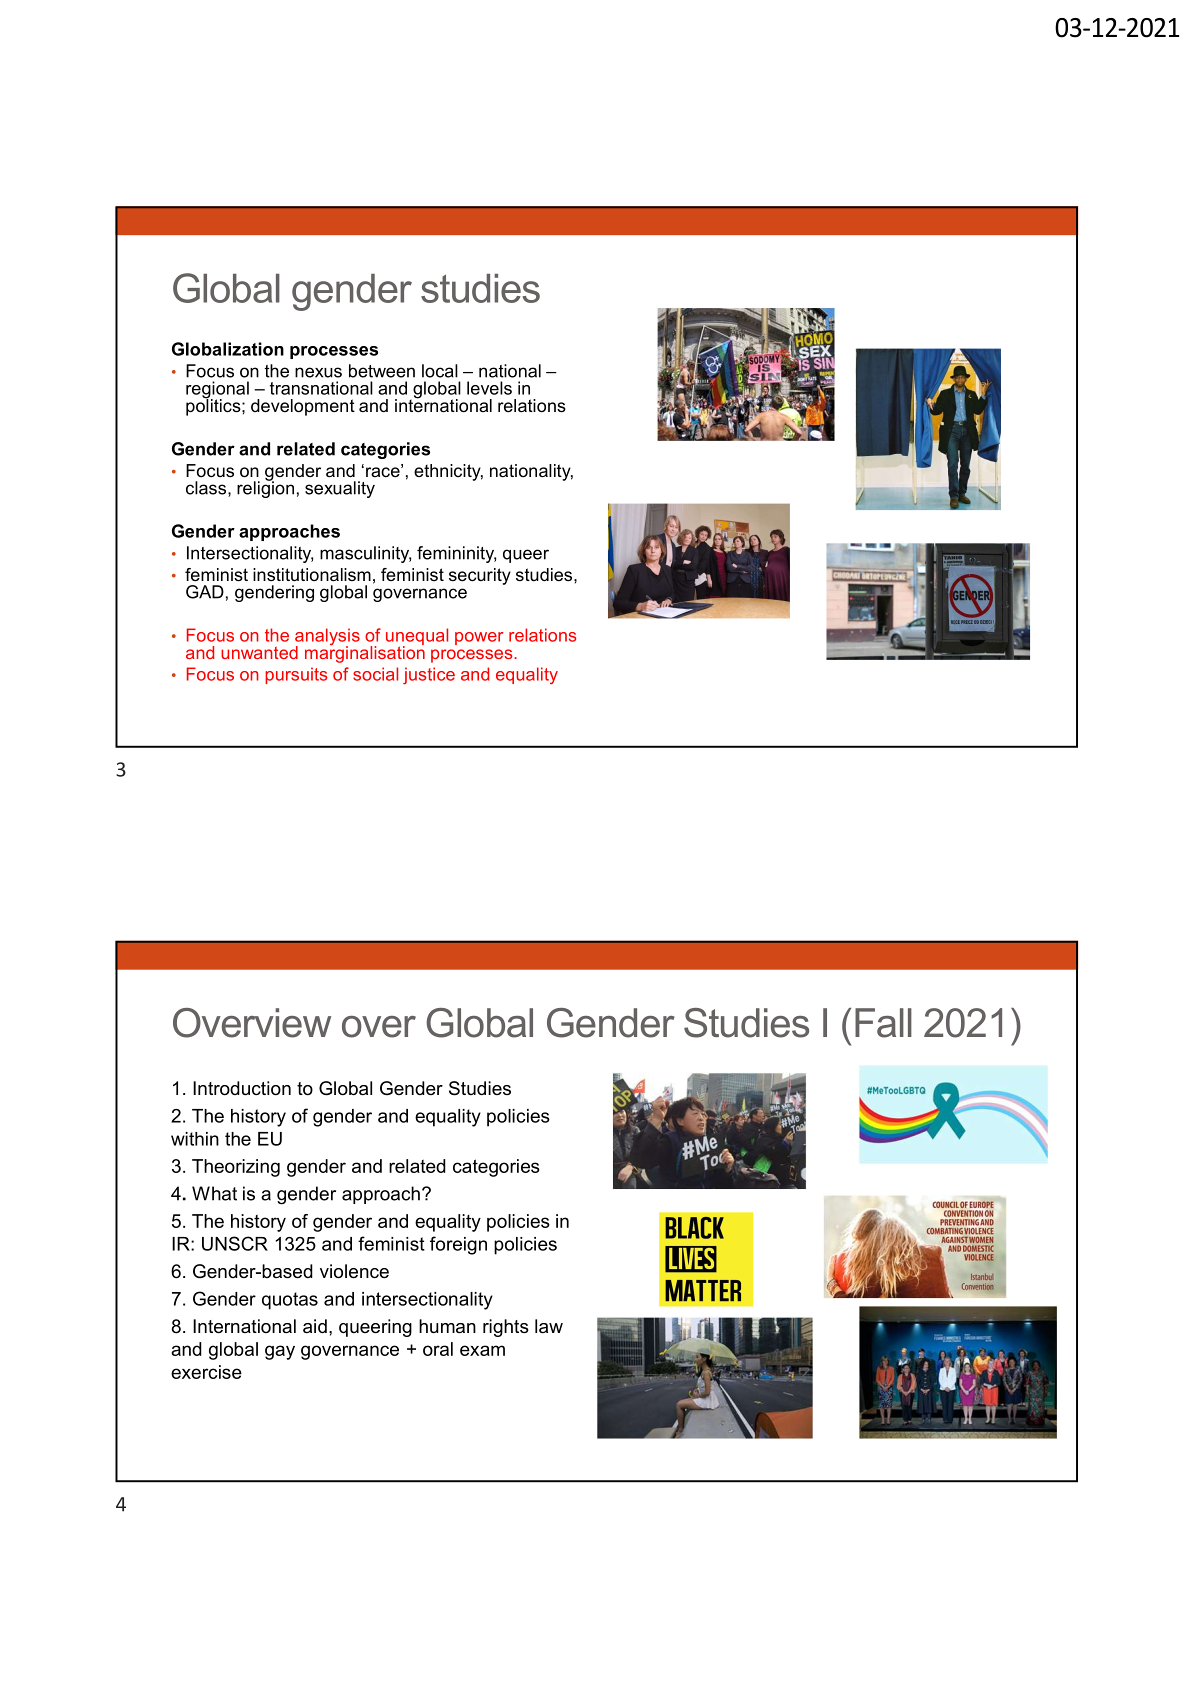  Describe the element at coordinates (506, 1328) in the screenshot. I see `rights` at that location.
